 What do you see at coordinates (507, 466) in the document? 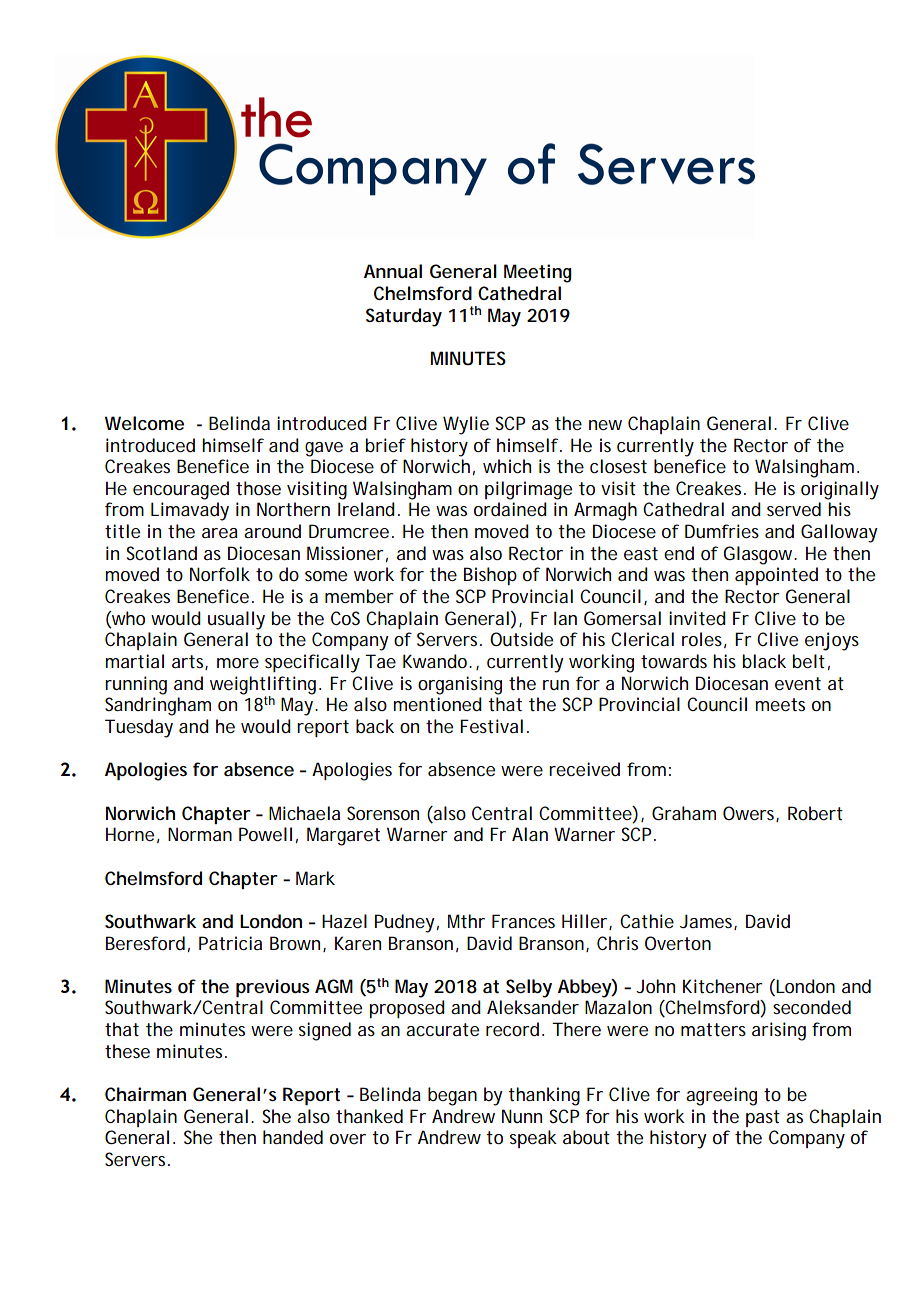
I see `which` at bounding box center [507, 466].
